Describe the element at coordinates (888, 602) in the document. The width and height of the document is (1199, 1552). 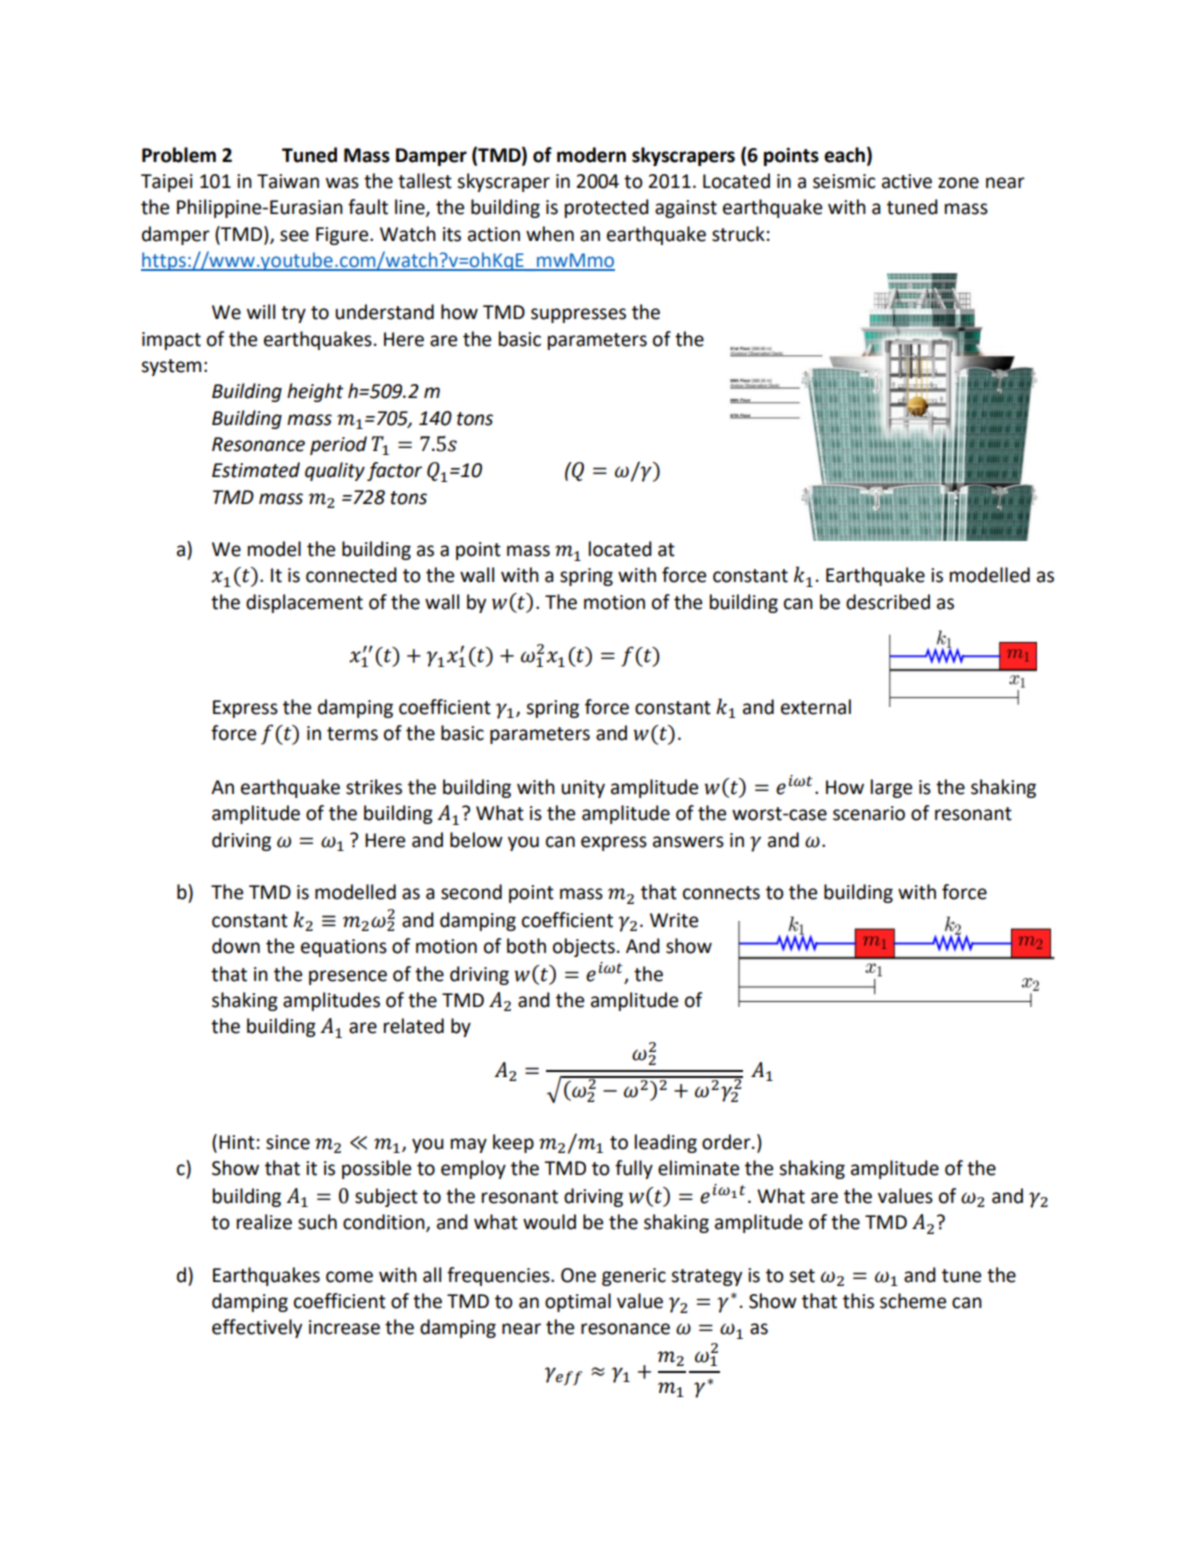
I see `described` at that location.
